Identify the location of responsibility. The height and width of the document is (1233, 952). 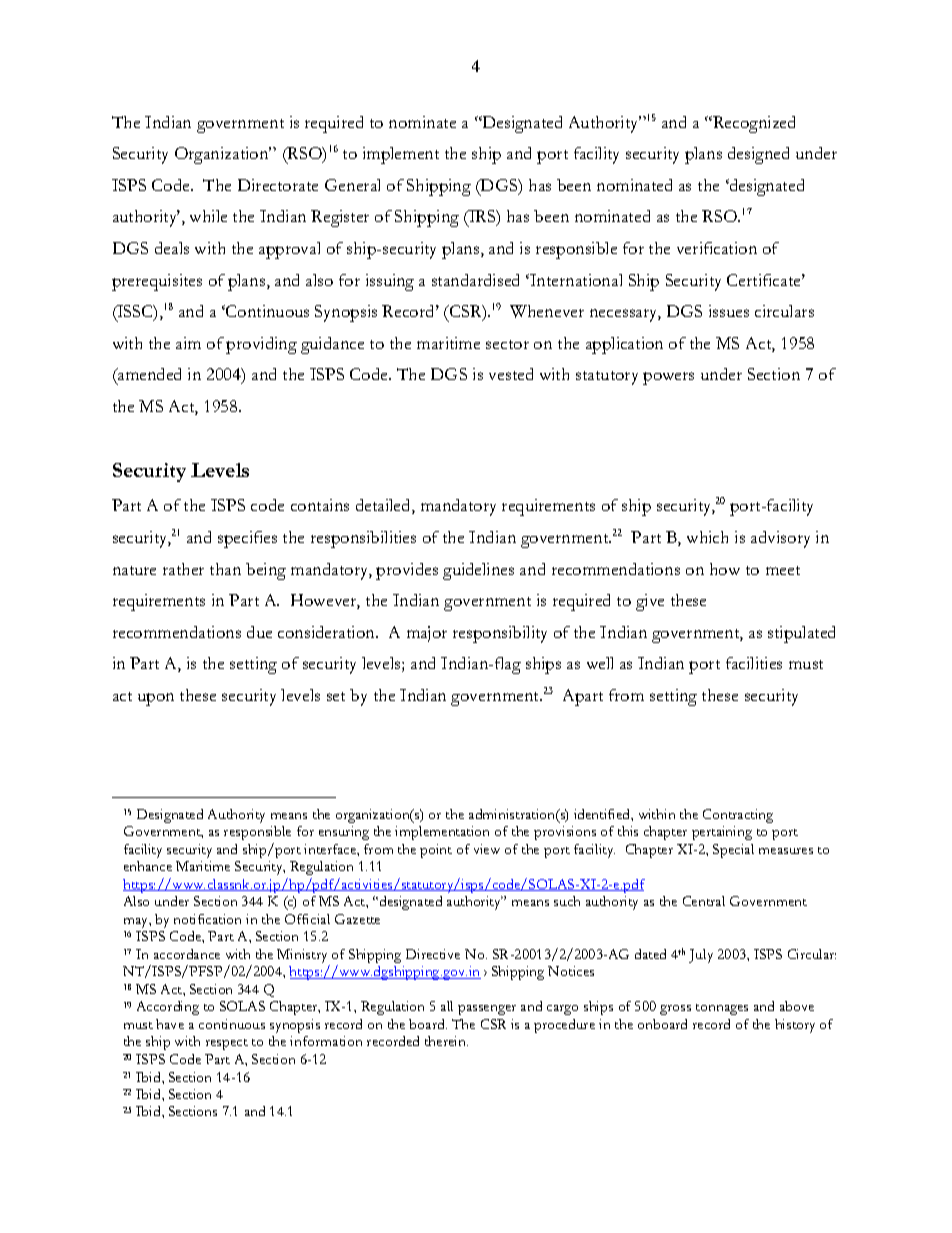
(500, 634).
